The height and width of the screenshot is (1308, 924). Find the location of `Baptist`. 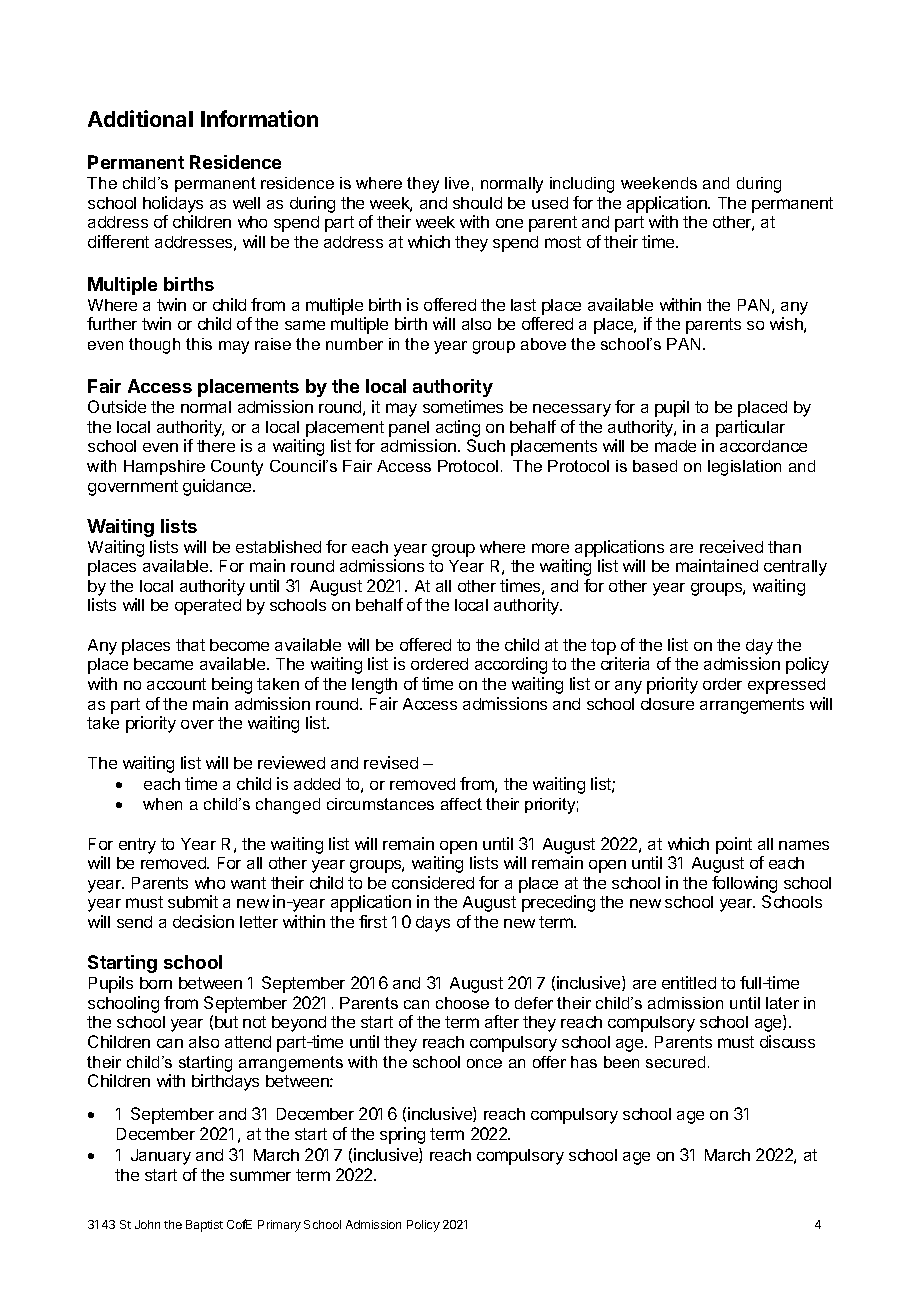

Baptist is located at coordinates (204, 1226).
